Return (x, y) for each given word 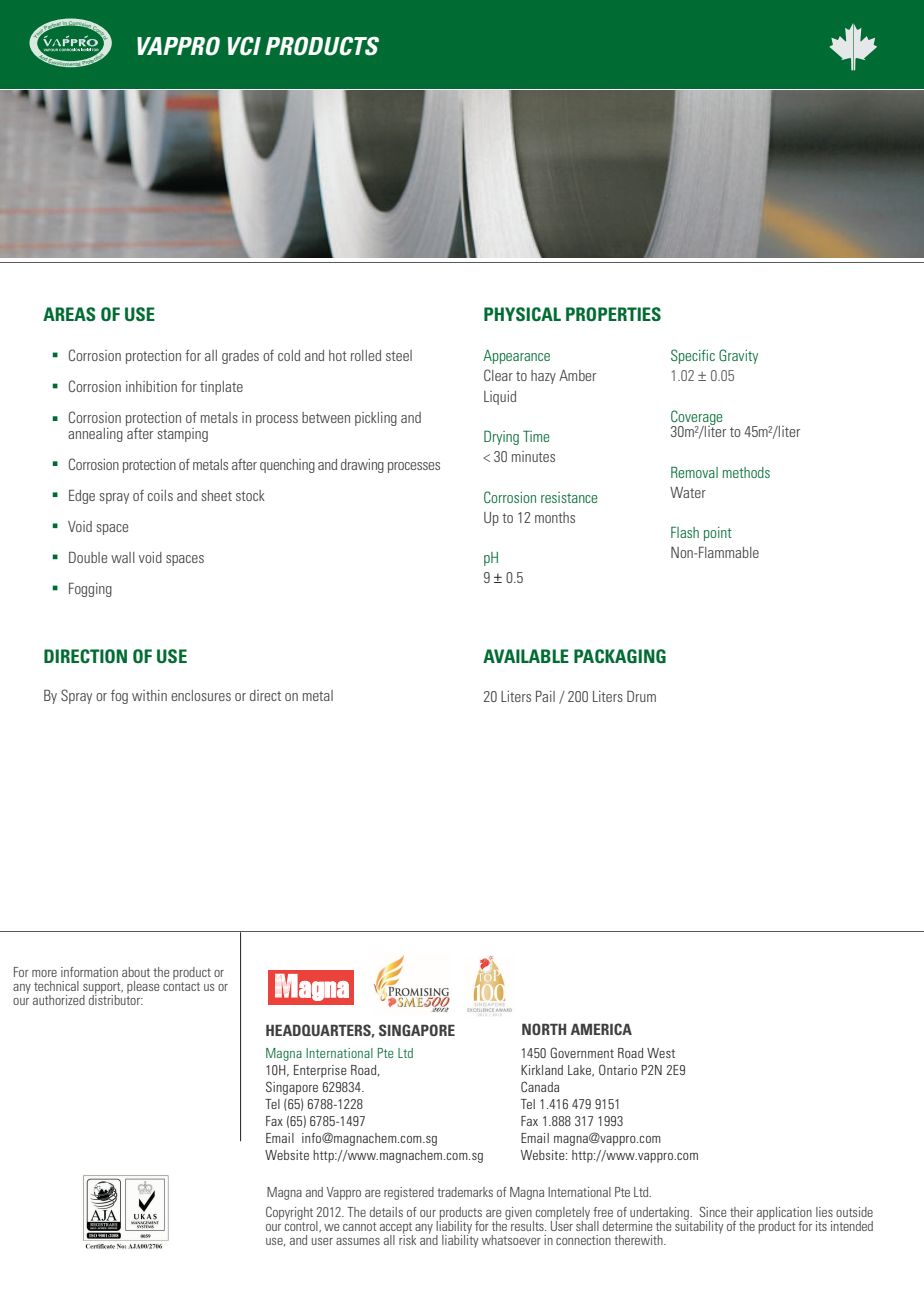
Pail (545, 696)
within (149, 695)
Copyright (289, 1213)
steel (399, 355)
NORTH (544, 1029)
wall (123, 557)
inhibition (151, 386)
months (555, 517)
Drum (641, 696)
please (143, 989)
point (718, 534)
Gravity (738, 356)
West (661, 1053)
